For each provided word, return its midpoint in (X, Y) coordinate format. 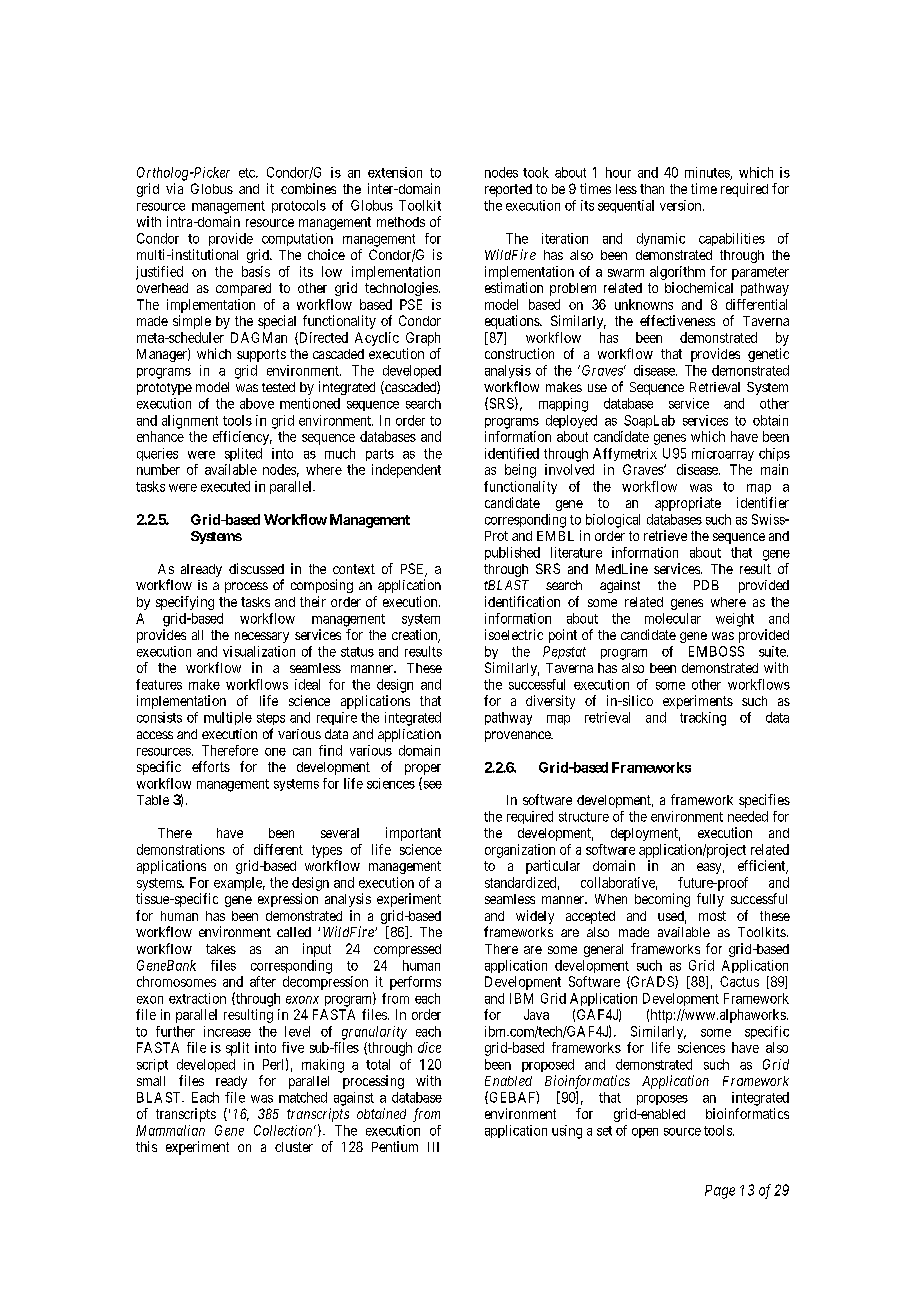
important (413, 834)
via (174, 188)
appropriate (688, 504)
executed (225, 486)
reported (508, 190)
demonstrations (181, 849)
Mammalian (170, 1130)
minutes (708, 173)
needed (748, 816)
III (433, 1147)
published (512, 553)
